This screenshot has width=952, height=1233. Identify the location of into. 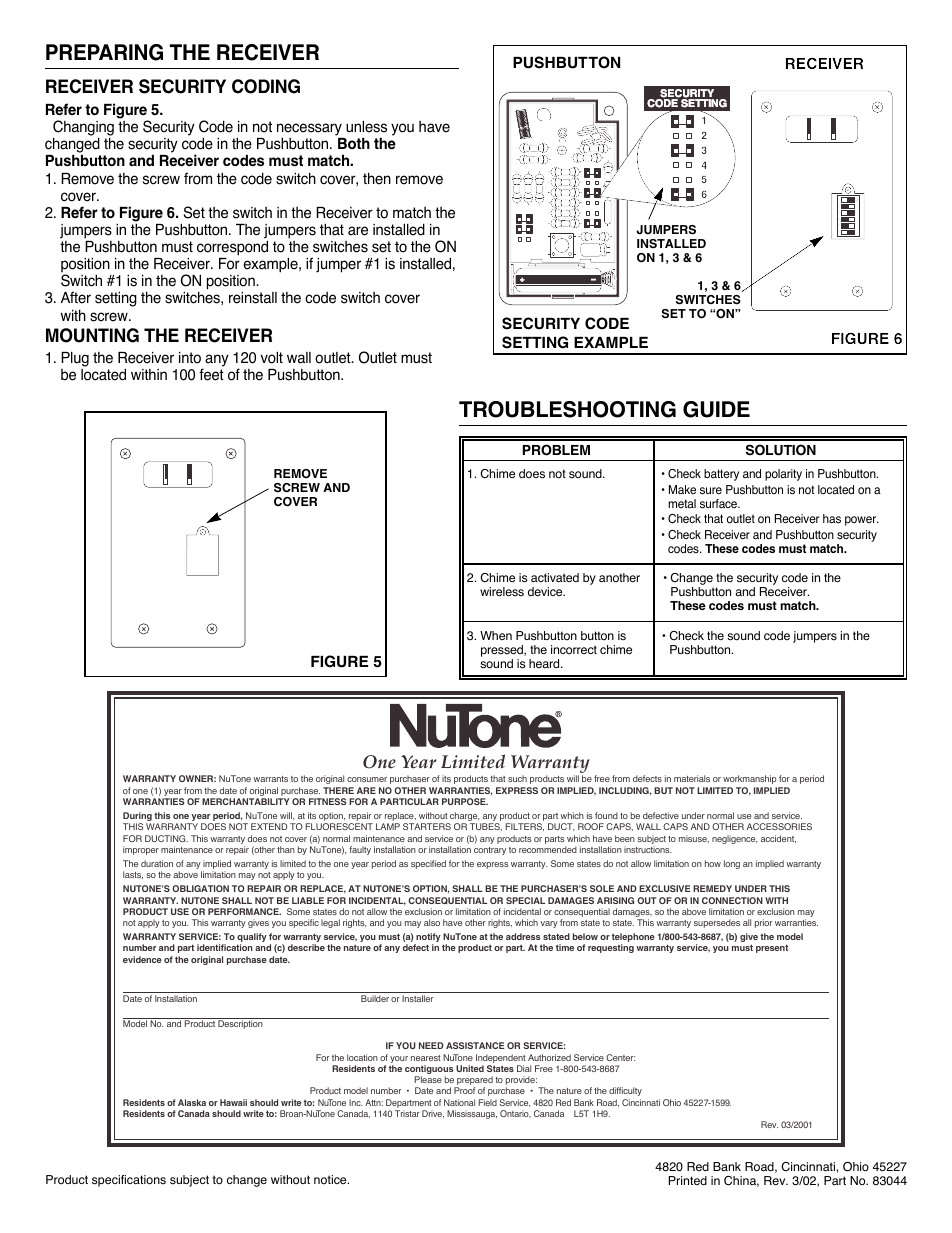
(190, 358).
